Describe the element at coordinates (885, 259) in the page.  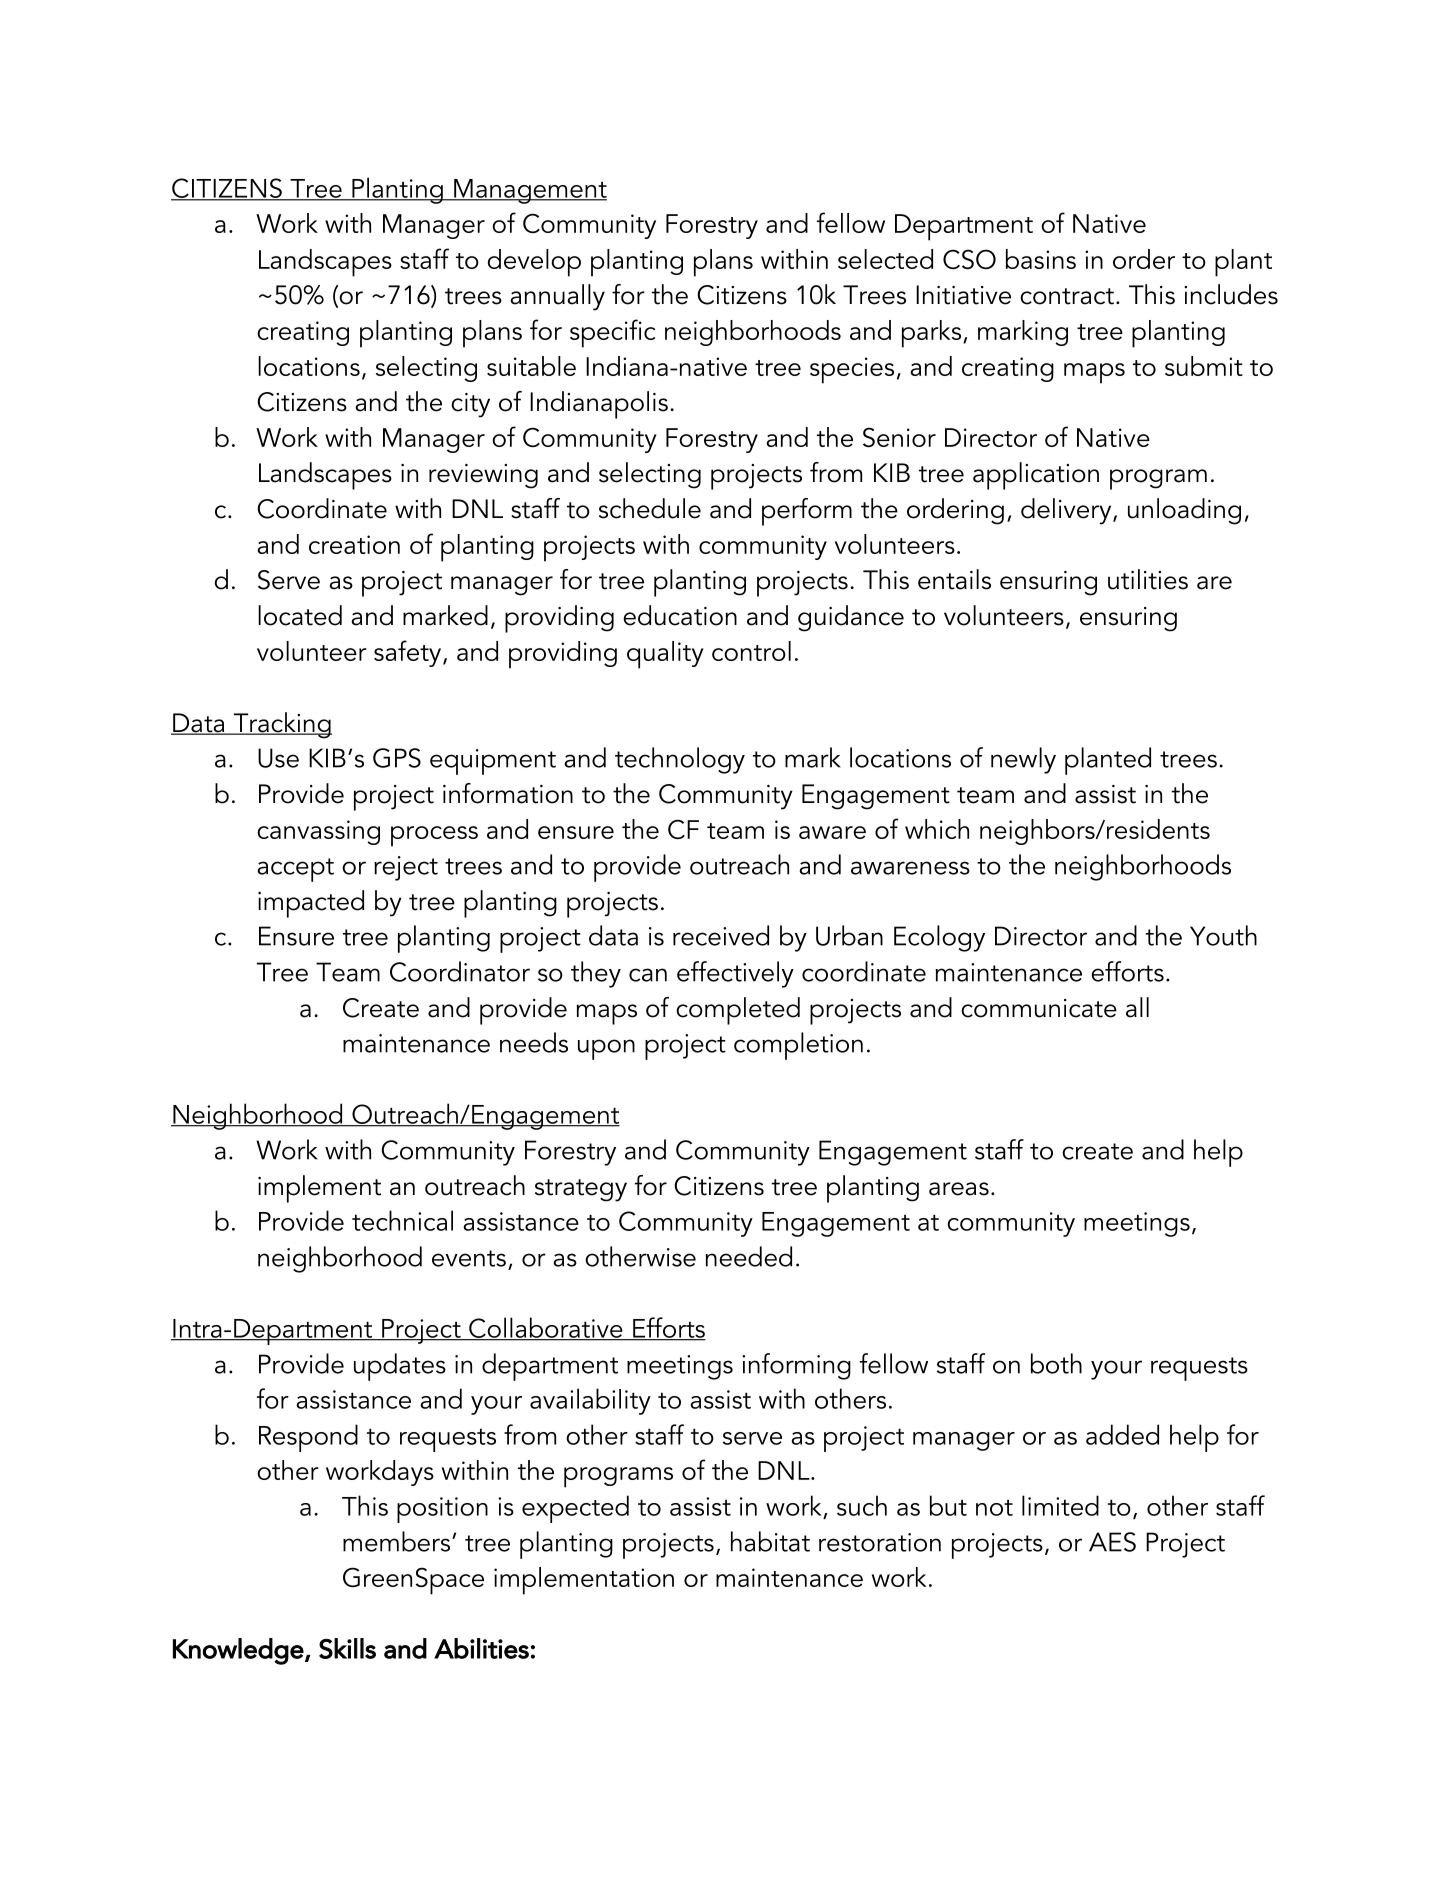
I see `selected` at that location.
